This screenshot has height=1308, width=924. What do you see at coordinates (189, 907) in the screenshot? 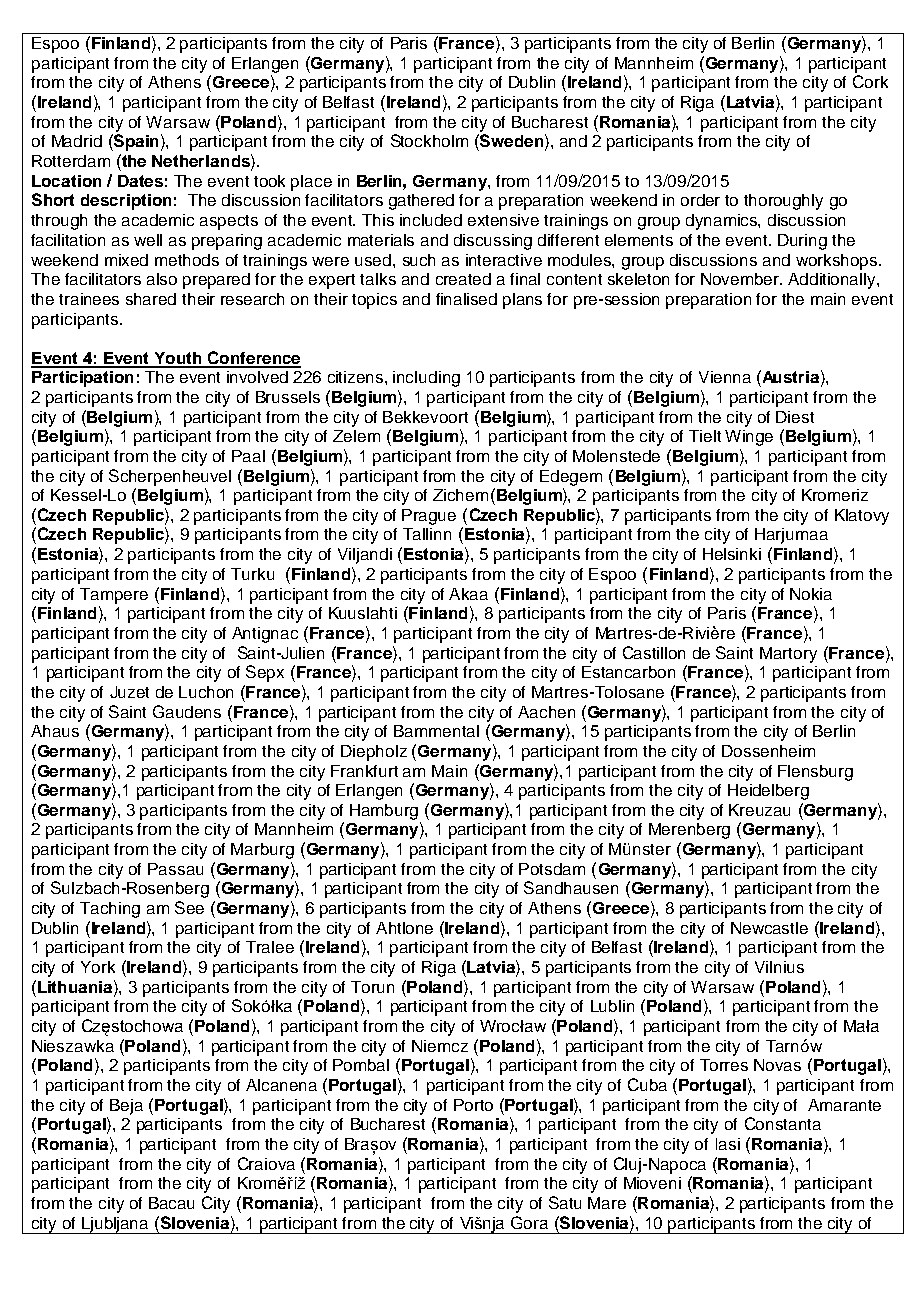
I see `See` at bounding box center [189, 907].
